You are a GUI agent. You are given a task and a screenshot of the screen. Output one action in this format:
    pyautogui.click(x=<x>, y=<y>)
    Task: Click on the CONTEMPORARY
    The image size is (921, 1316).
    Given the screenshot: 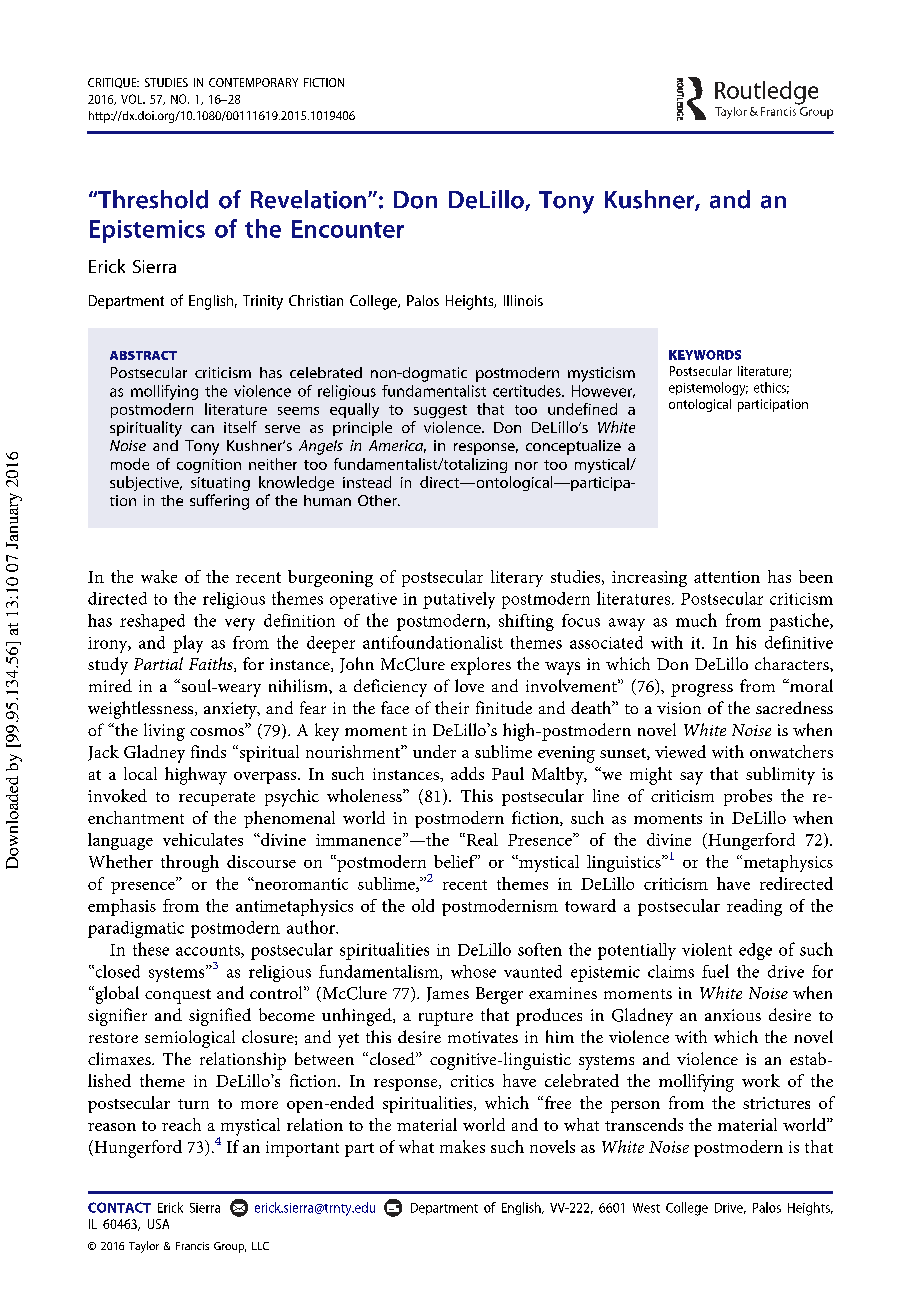 What is the action you would take?
    pyautogui.click(x=253, y=82)
